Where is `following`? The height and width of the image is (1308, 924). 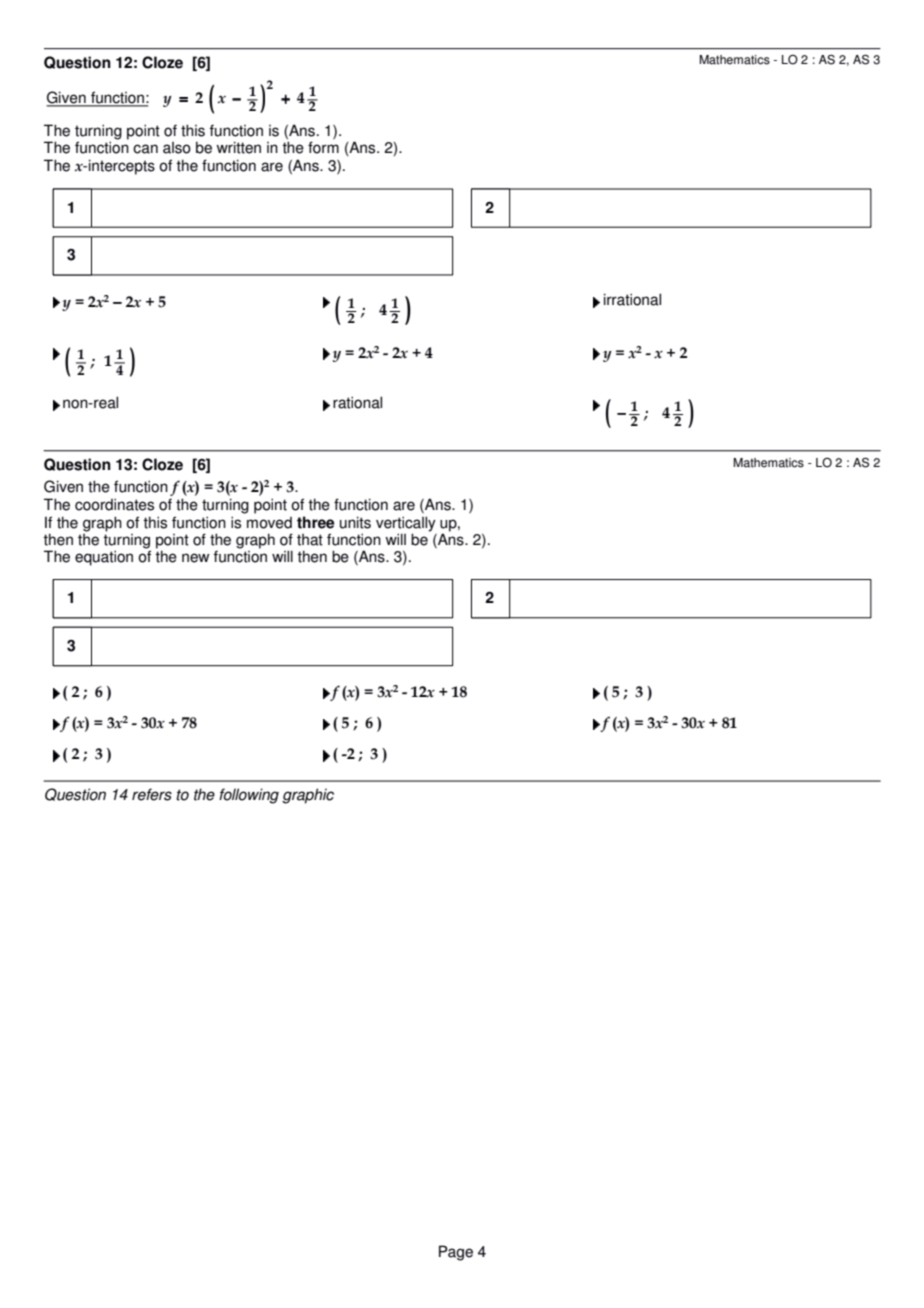
following is located at coordinates (249, 796).
